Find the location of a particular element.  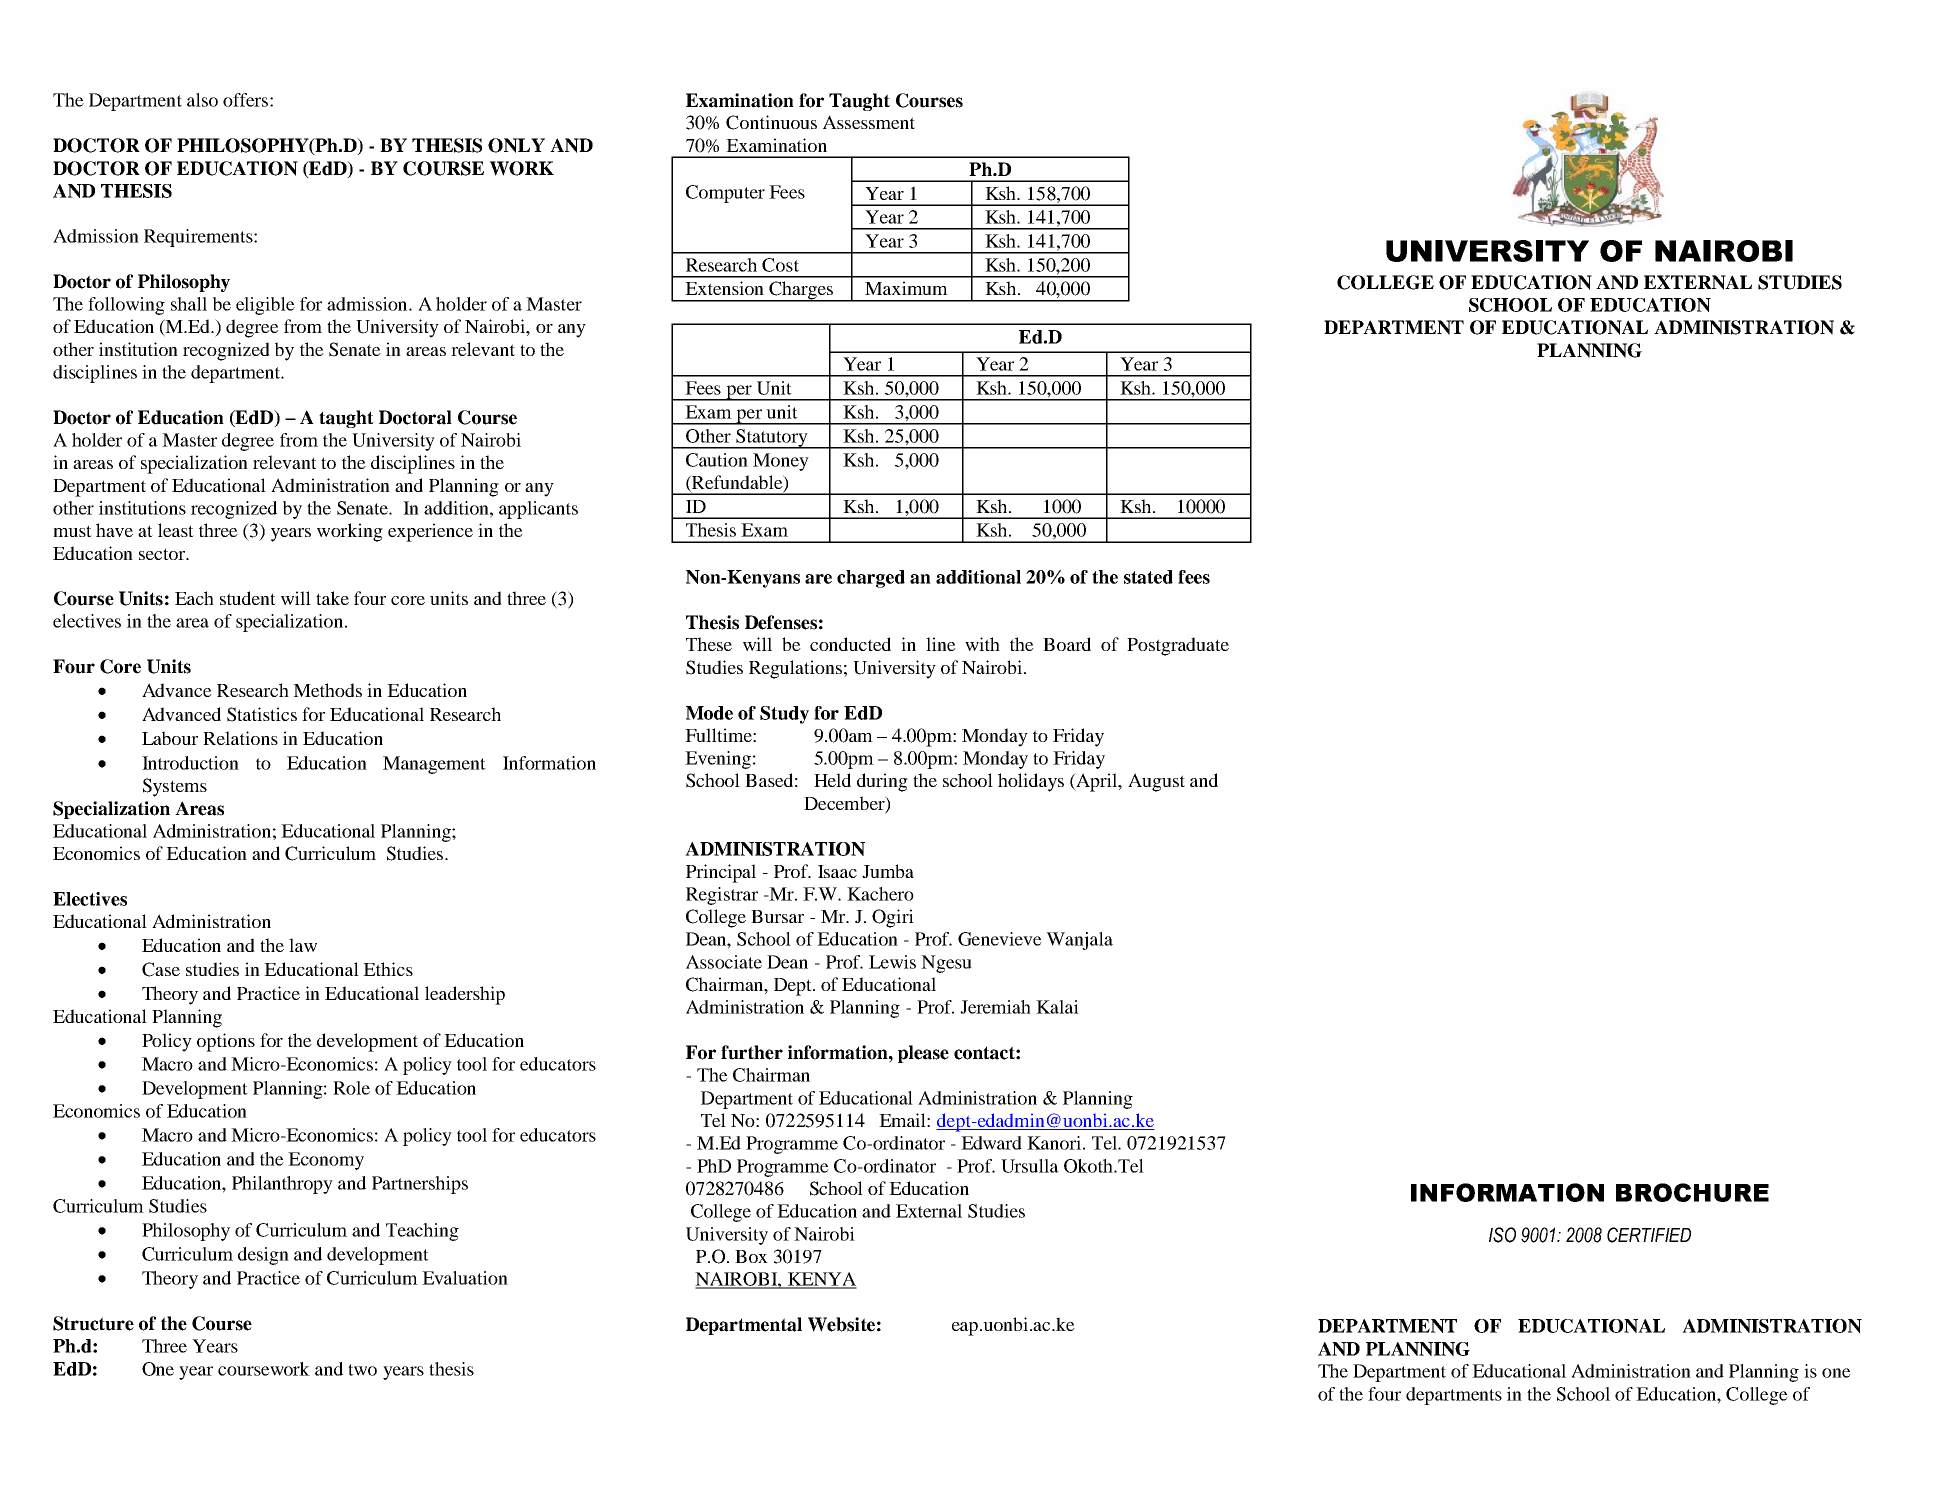

Study is located at coordinates (784, 715).
